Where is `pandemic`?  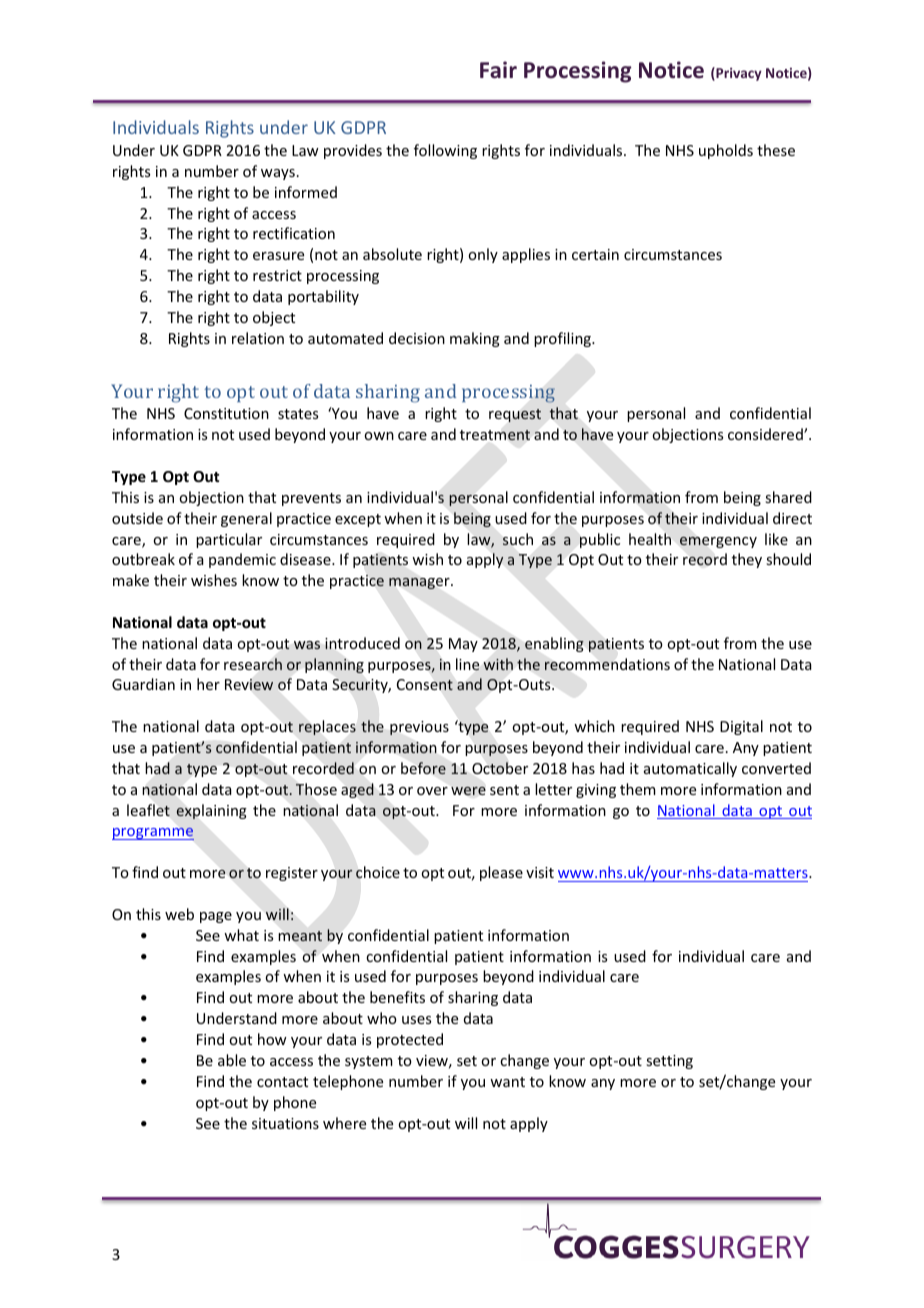 pandemic is located at coordinates (242, 560).
